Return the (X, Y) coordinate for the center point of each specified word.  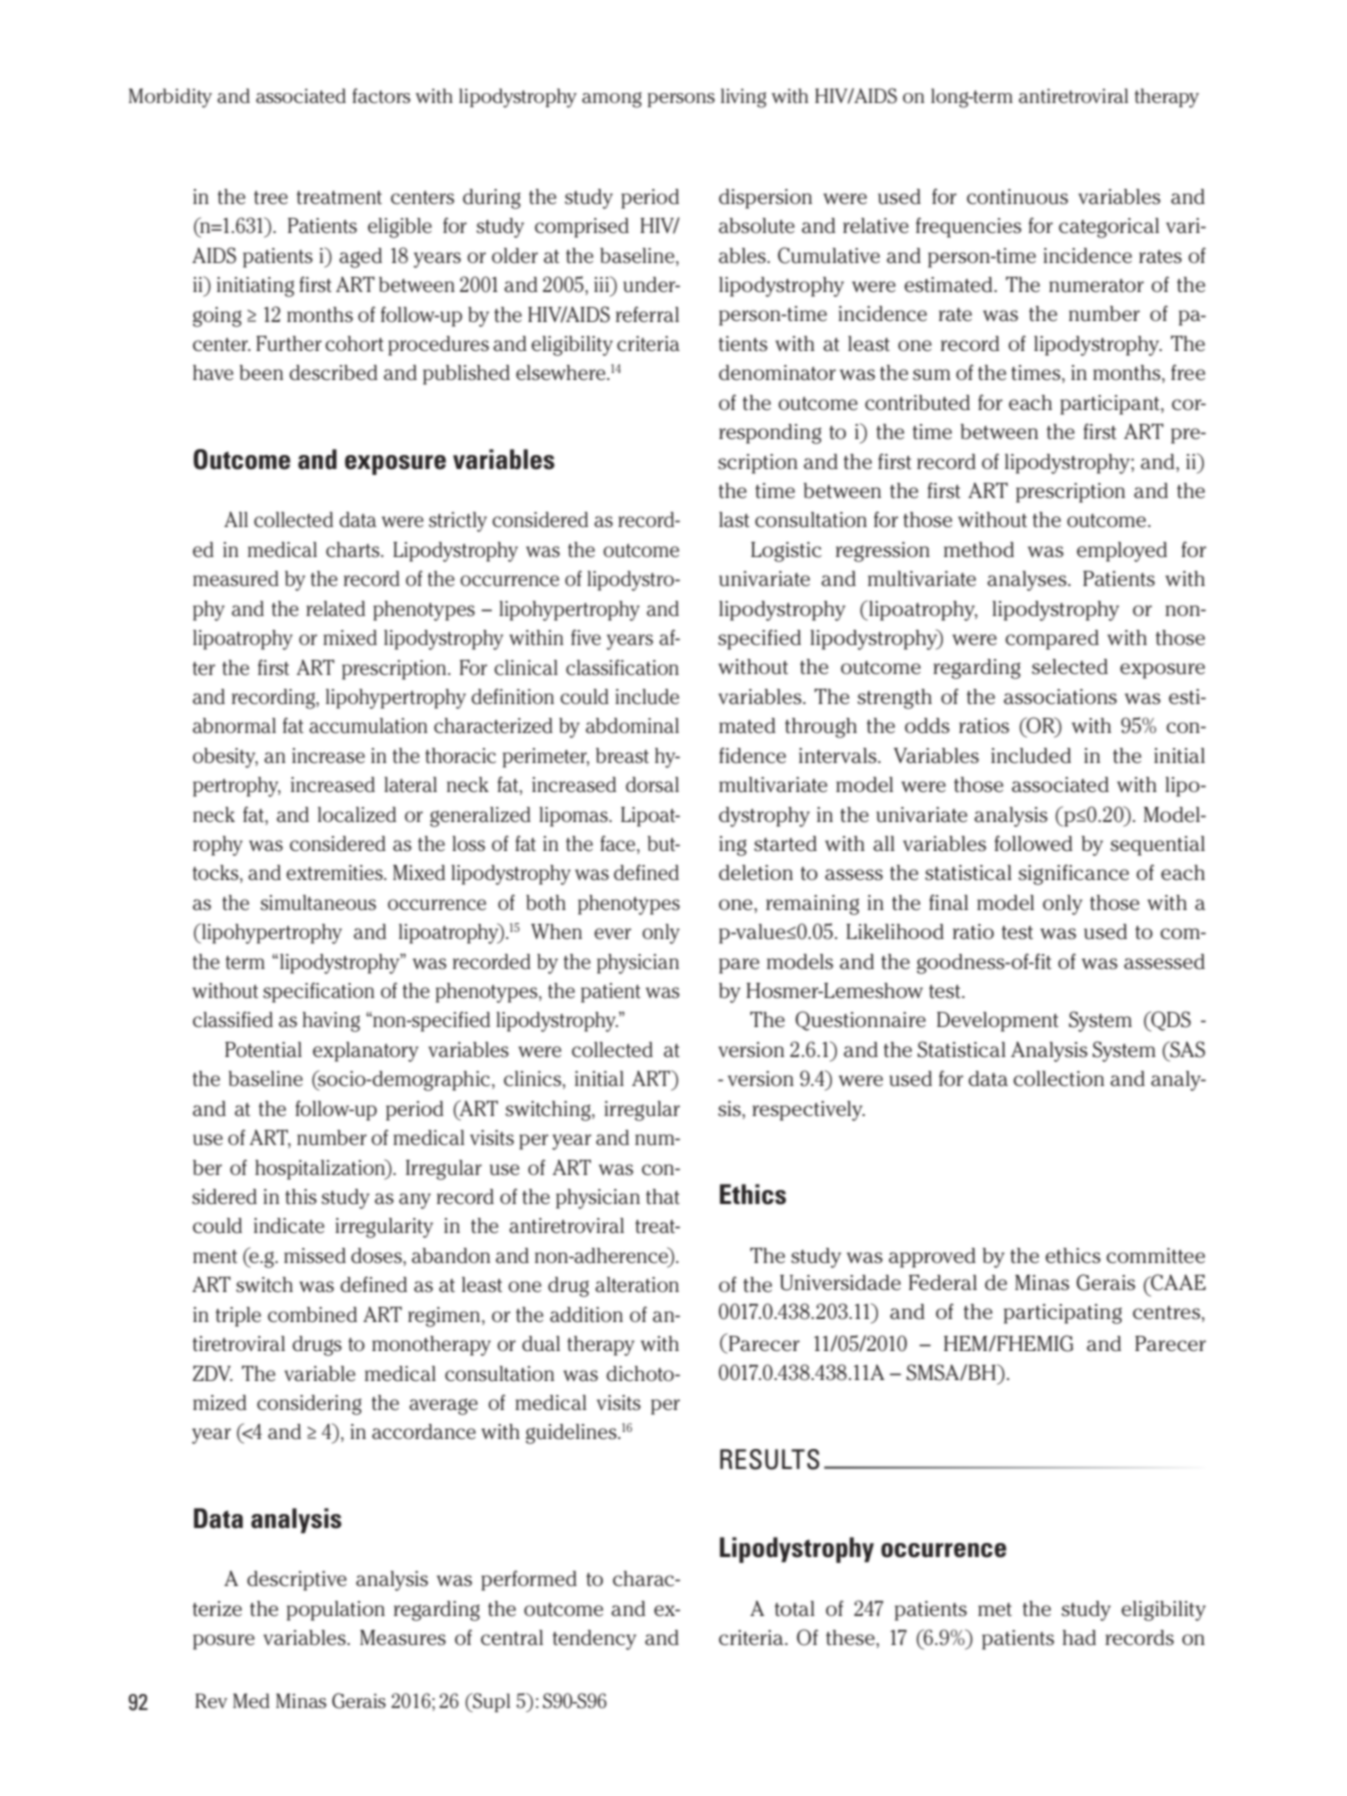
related (335, 608)
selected (1070, 667)
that (663, 1197)
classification (622, 667)
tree (271, 197)
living (743, 98)
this (301, 1197)
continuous (1017, 197)
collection (1058, 1079)
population (336, 1611)
